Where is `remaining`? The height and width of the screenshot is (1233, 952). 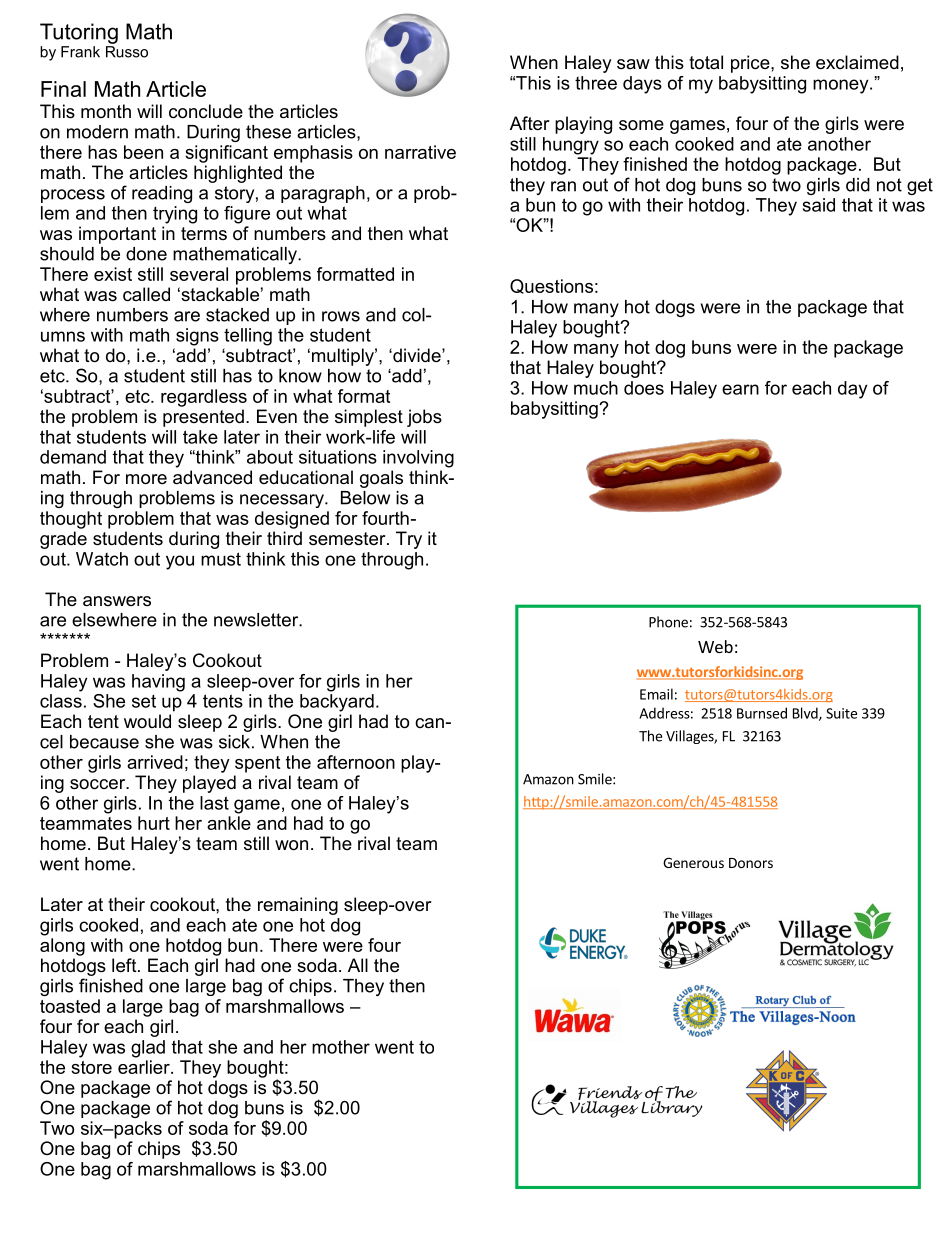 remaining is located at coordinates (298, 906).
